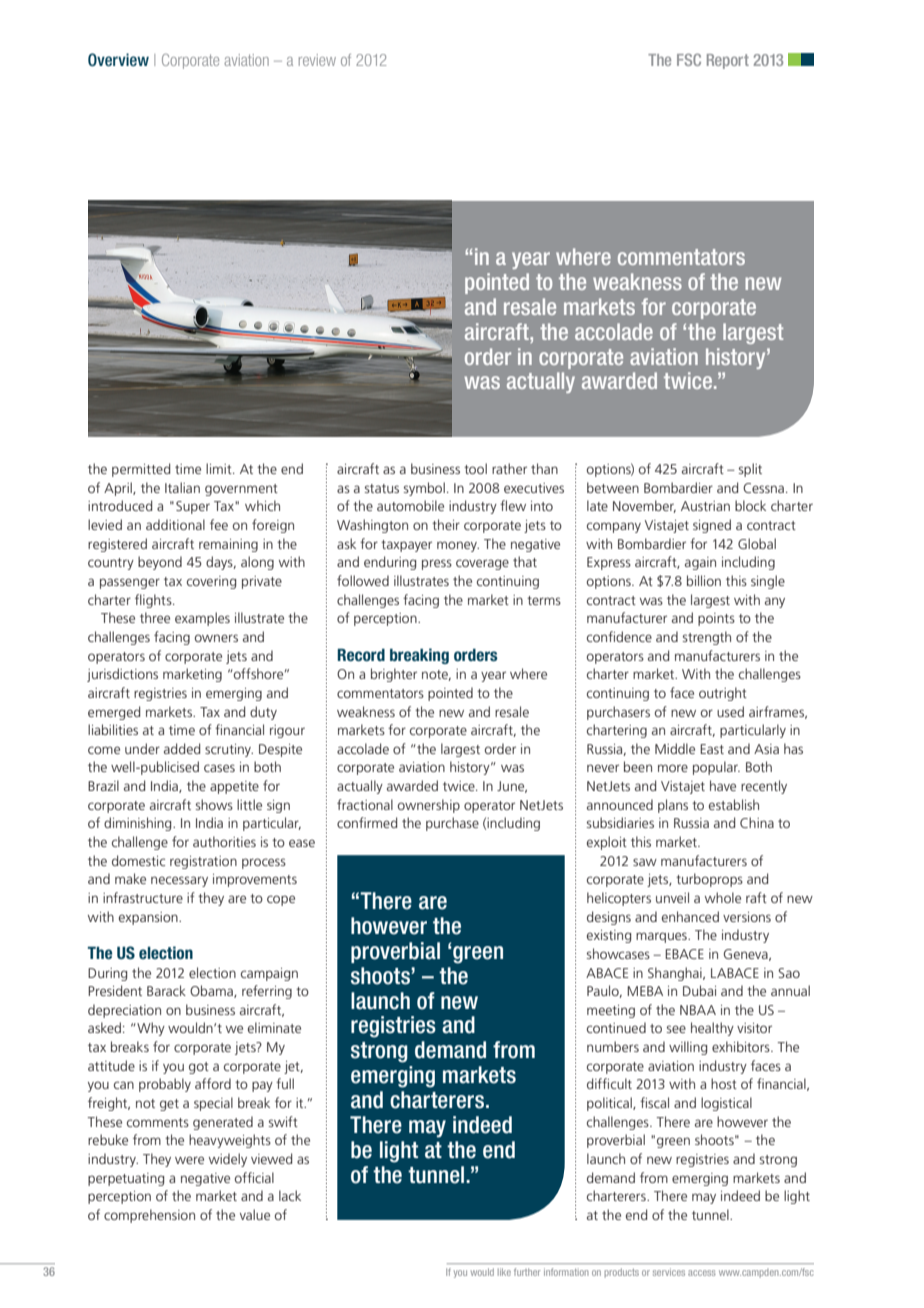 Image resolution: width=924 pixels, height=1308 pixels. Describe the element at coordinates (728, 61) in the screenshot. I see `Report` at that location.
